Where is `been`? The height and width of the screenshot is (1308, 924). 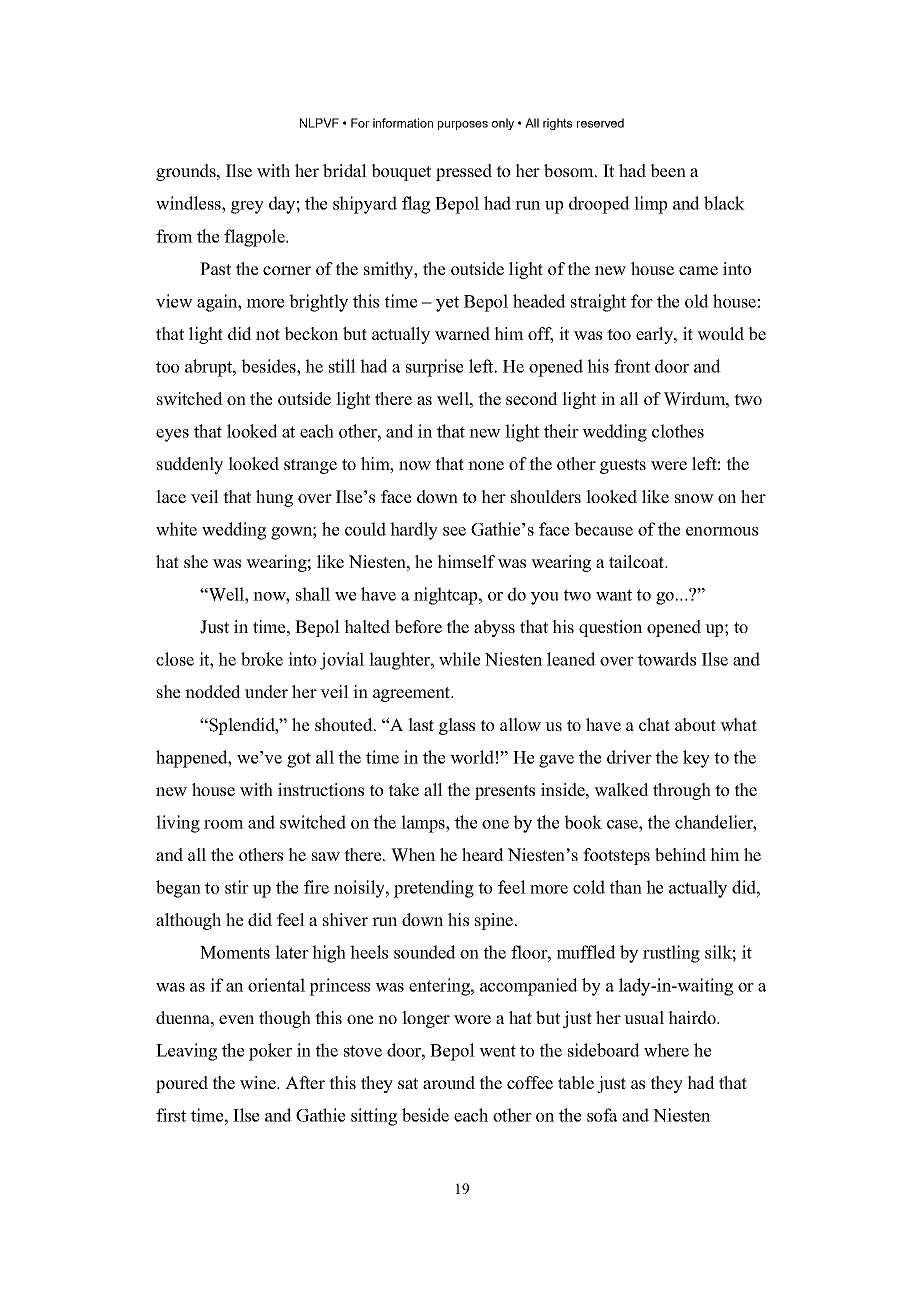 been is located at coordinates (668, 170).
